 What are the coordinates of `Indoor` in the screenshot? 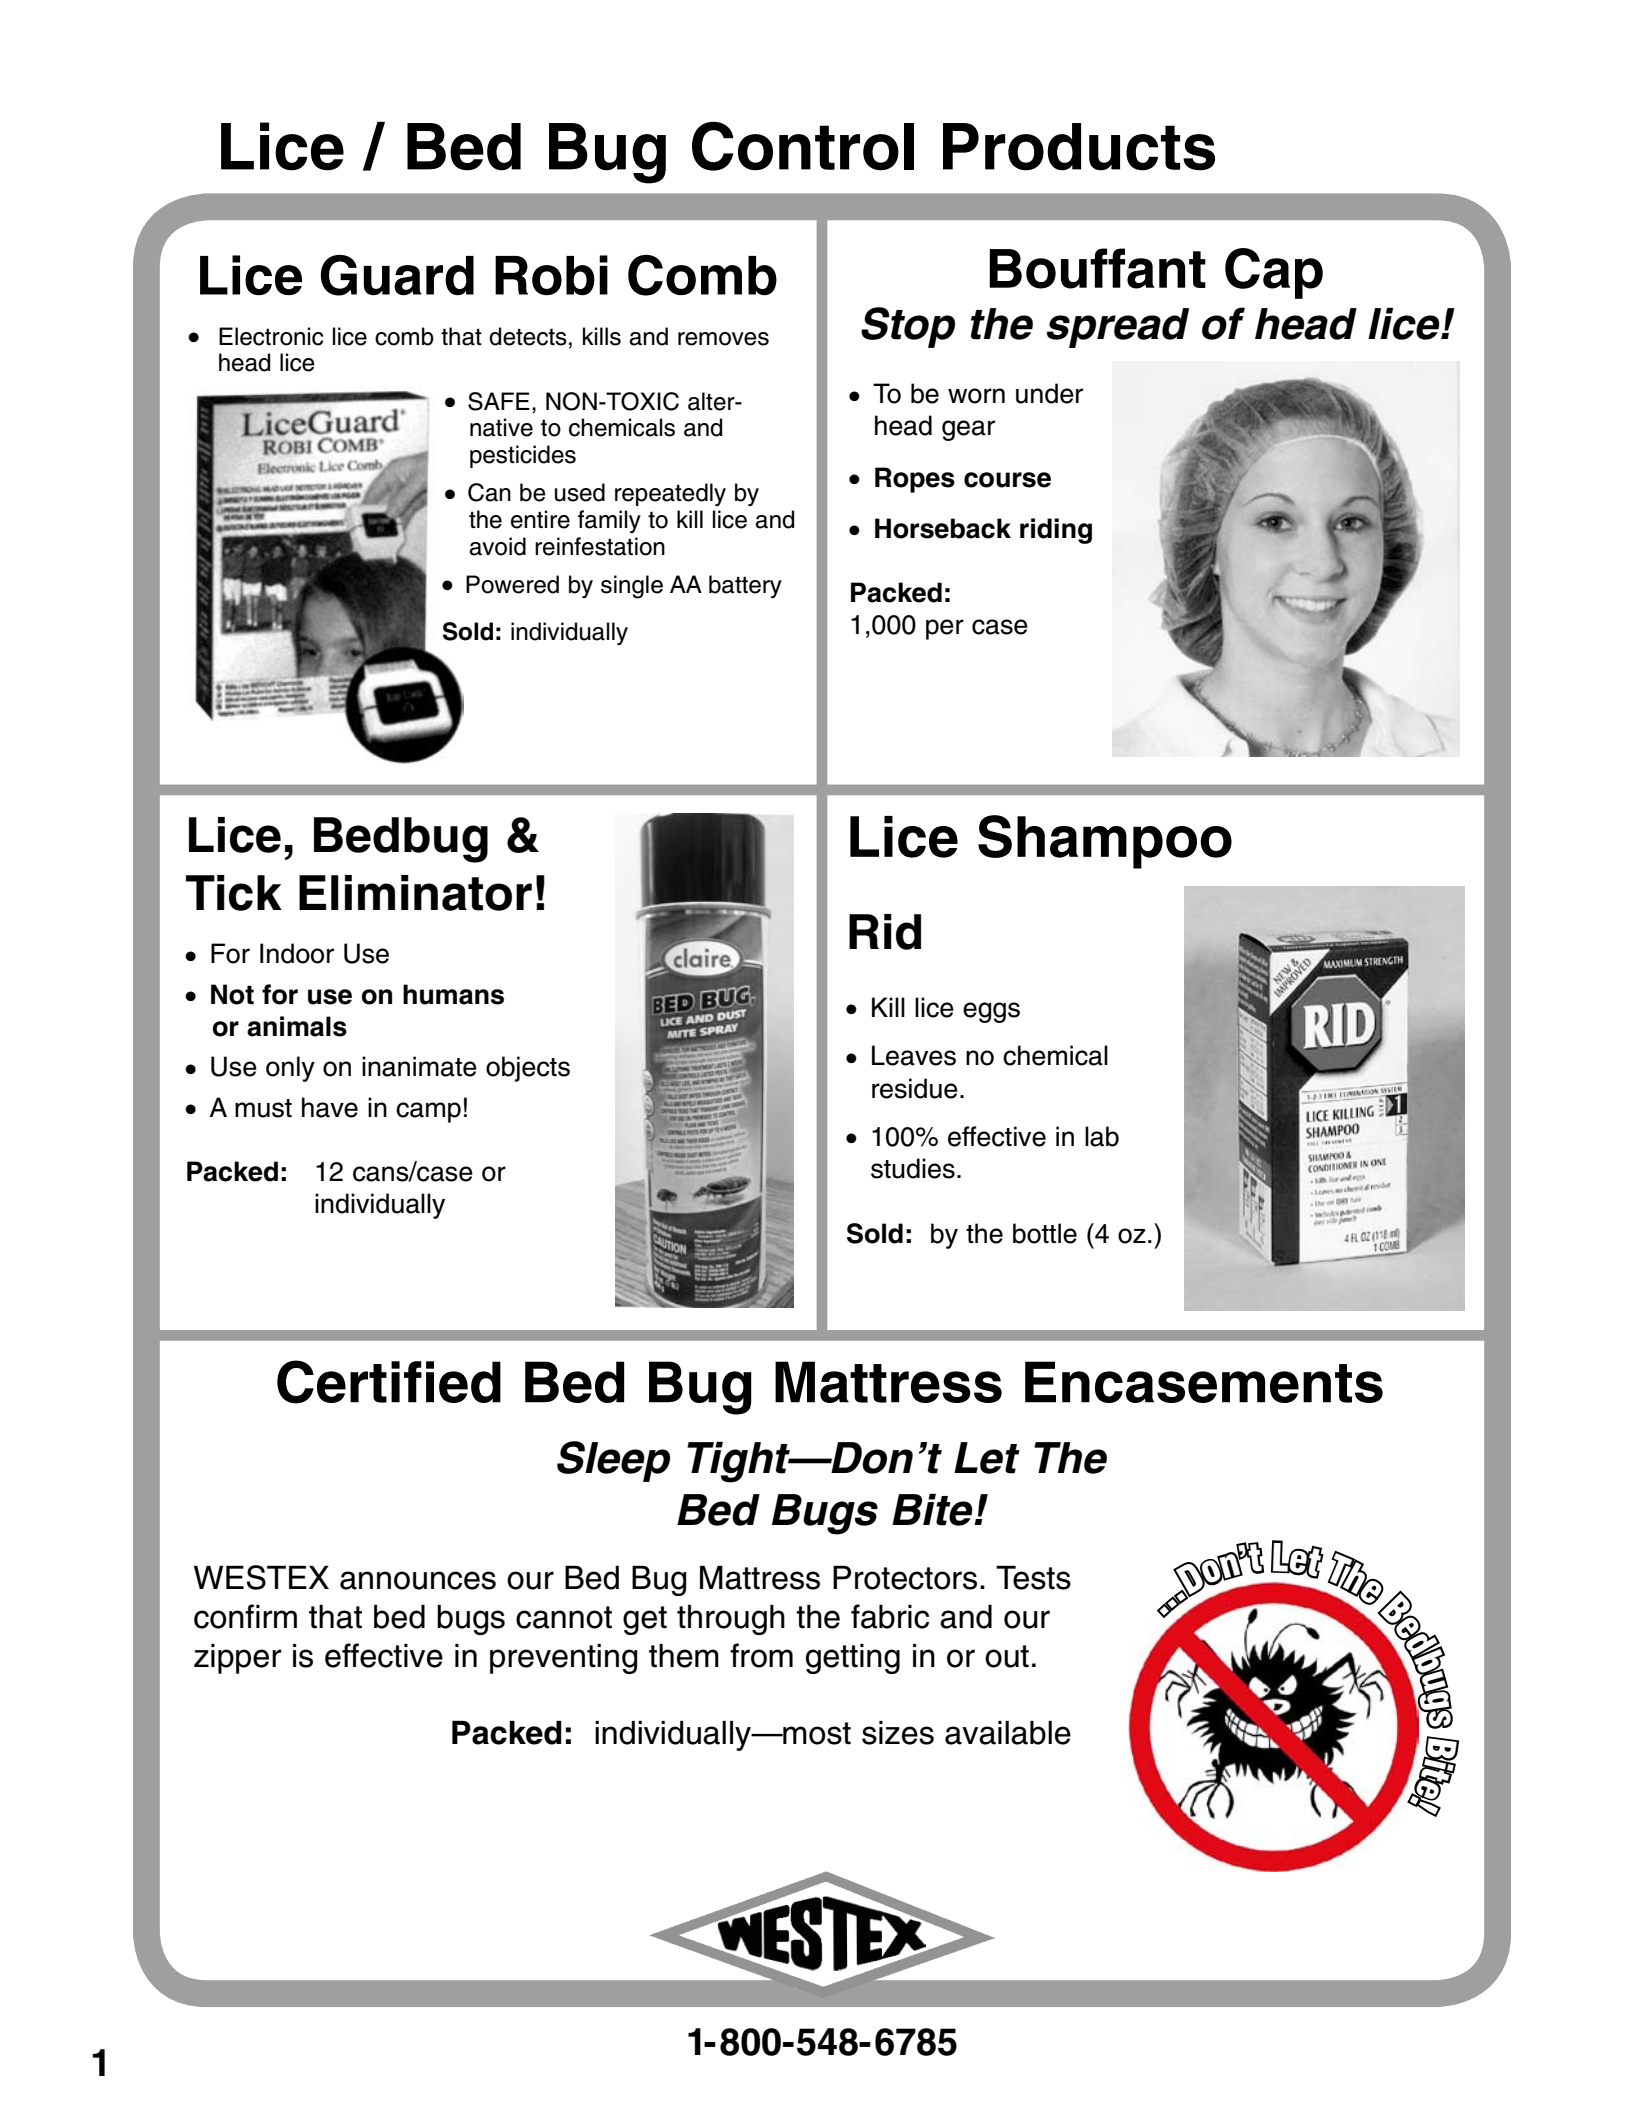 It's located at (297, 953).
